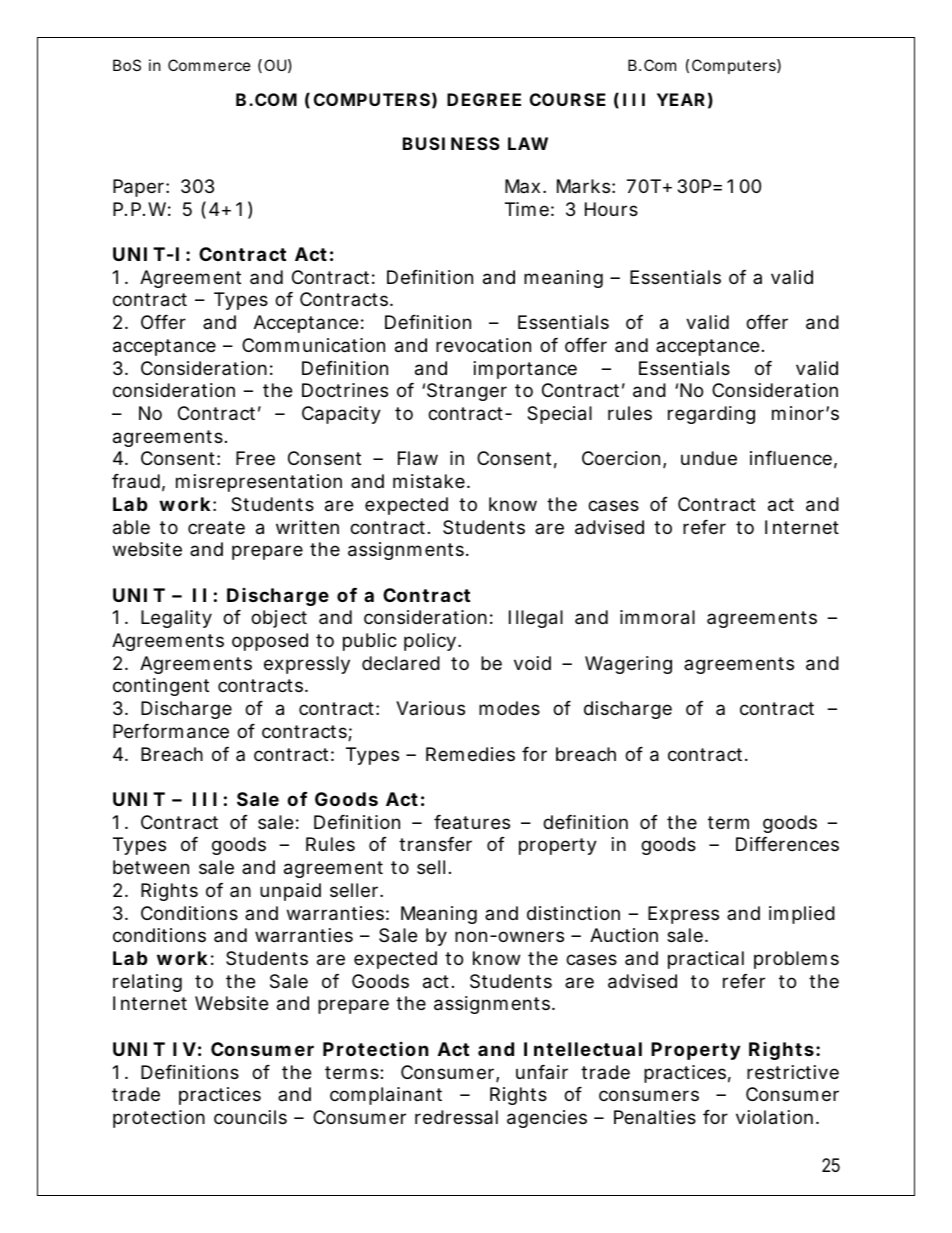 This screenshot has width=952, height=1233. I want to click on Commerce, so click(209, 65).
